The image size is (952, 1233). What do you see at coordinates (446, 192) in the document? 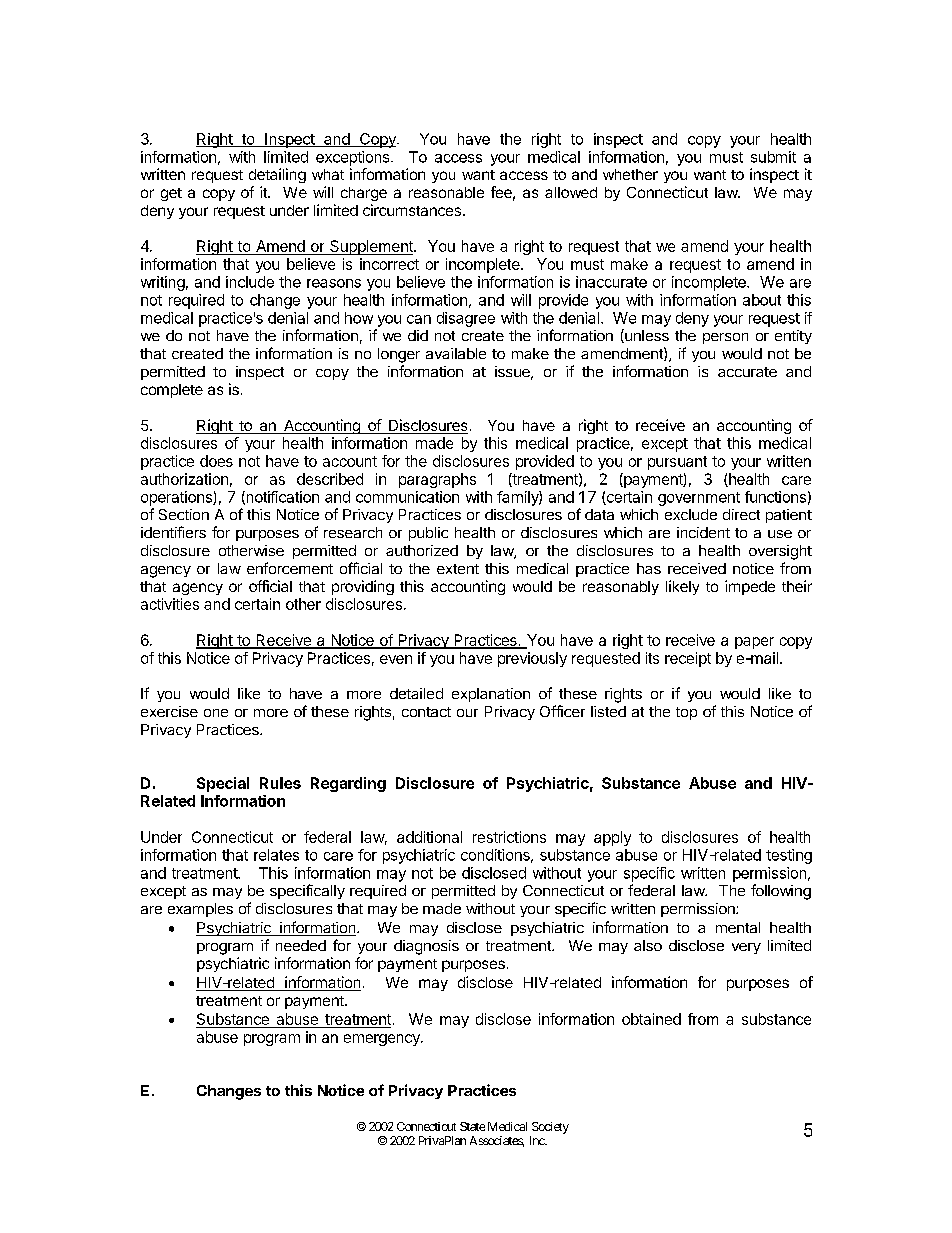
I see `reasonable` at bounding box center [446, 192].
